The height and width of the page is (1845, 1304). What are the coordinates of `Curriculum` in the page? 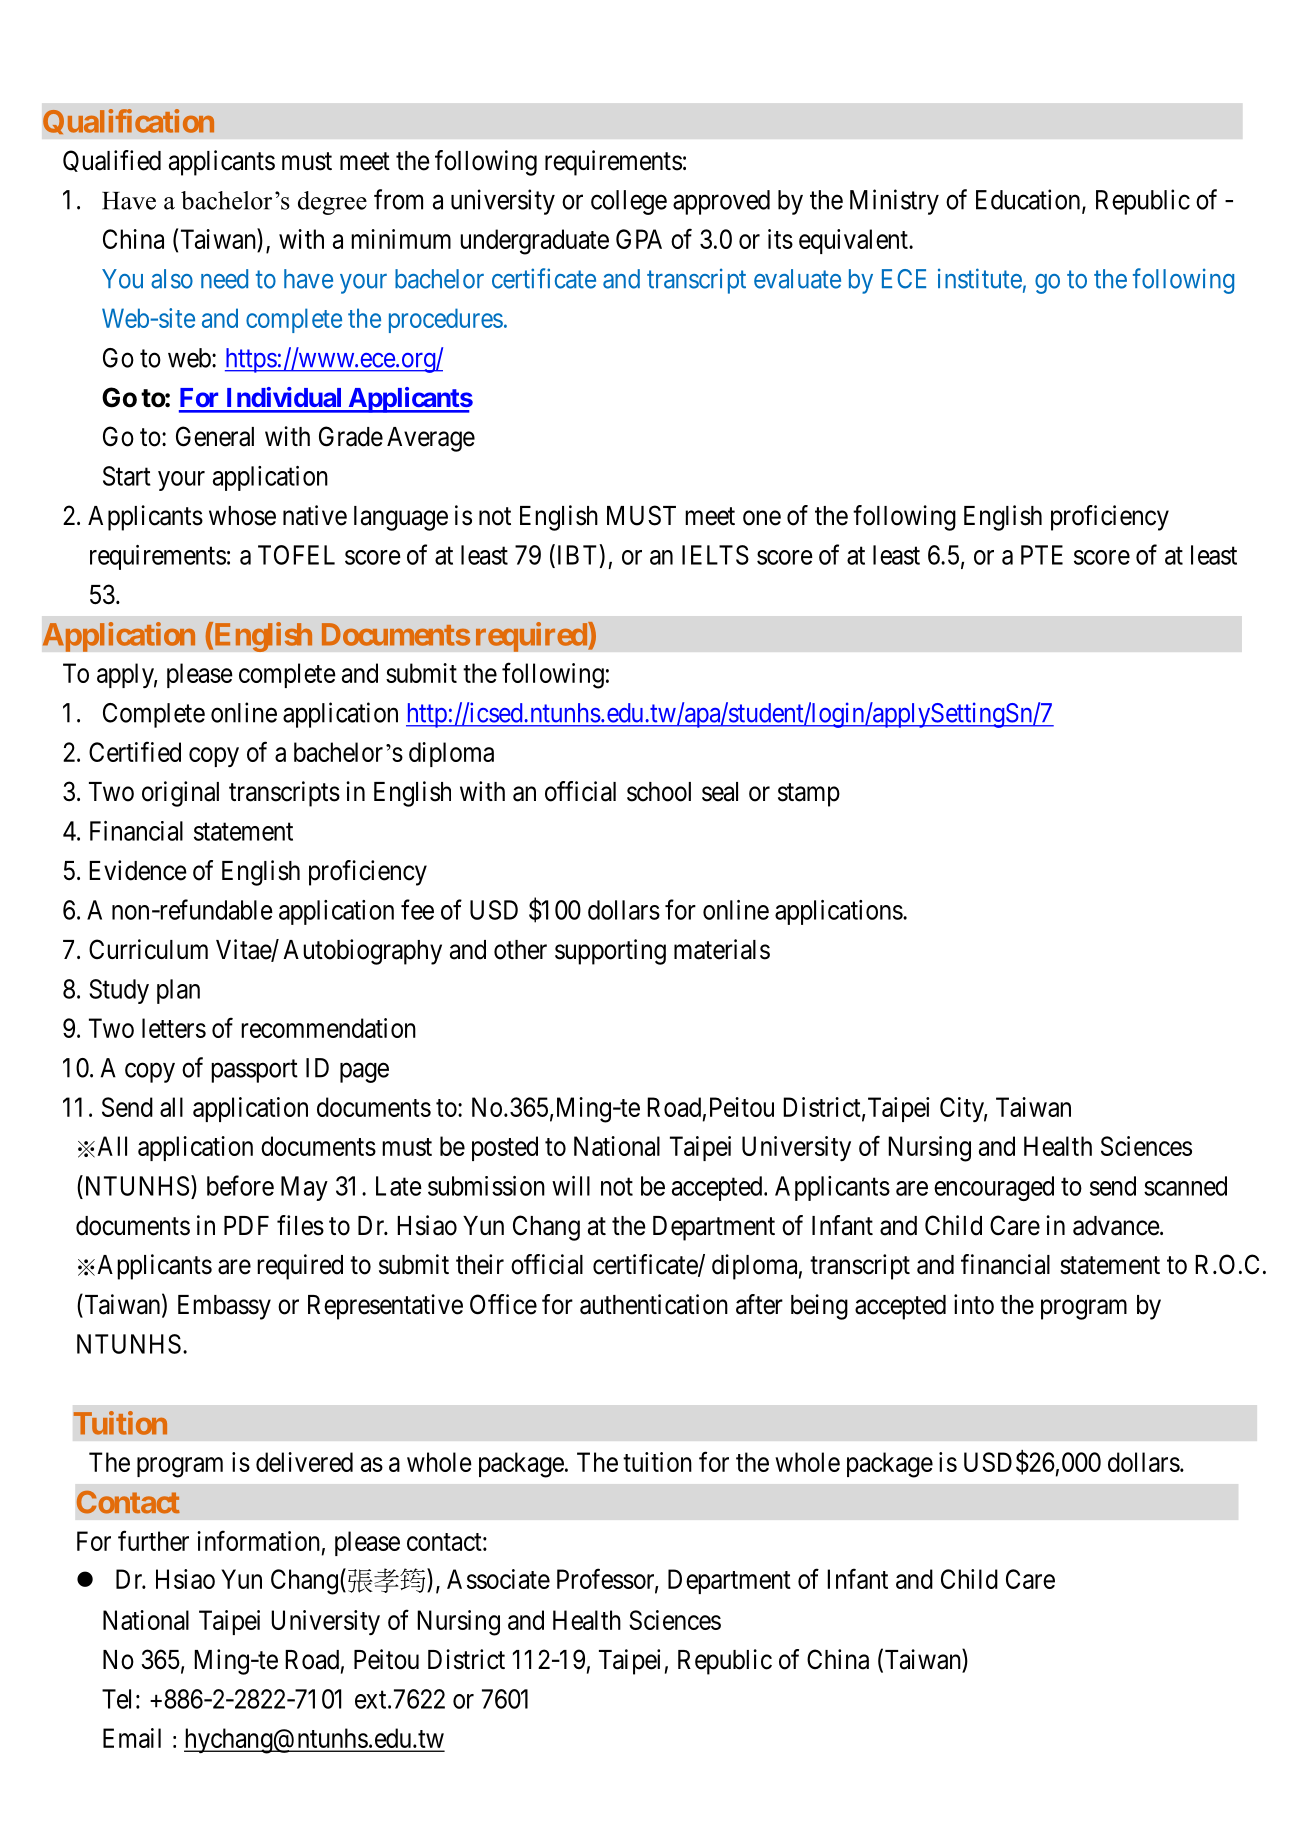 It's located at (148, 949).
